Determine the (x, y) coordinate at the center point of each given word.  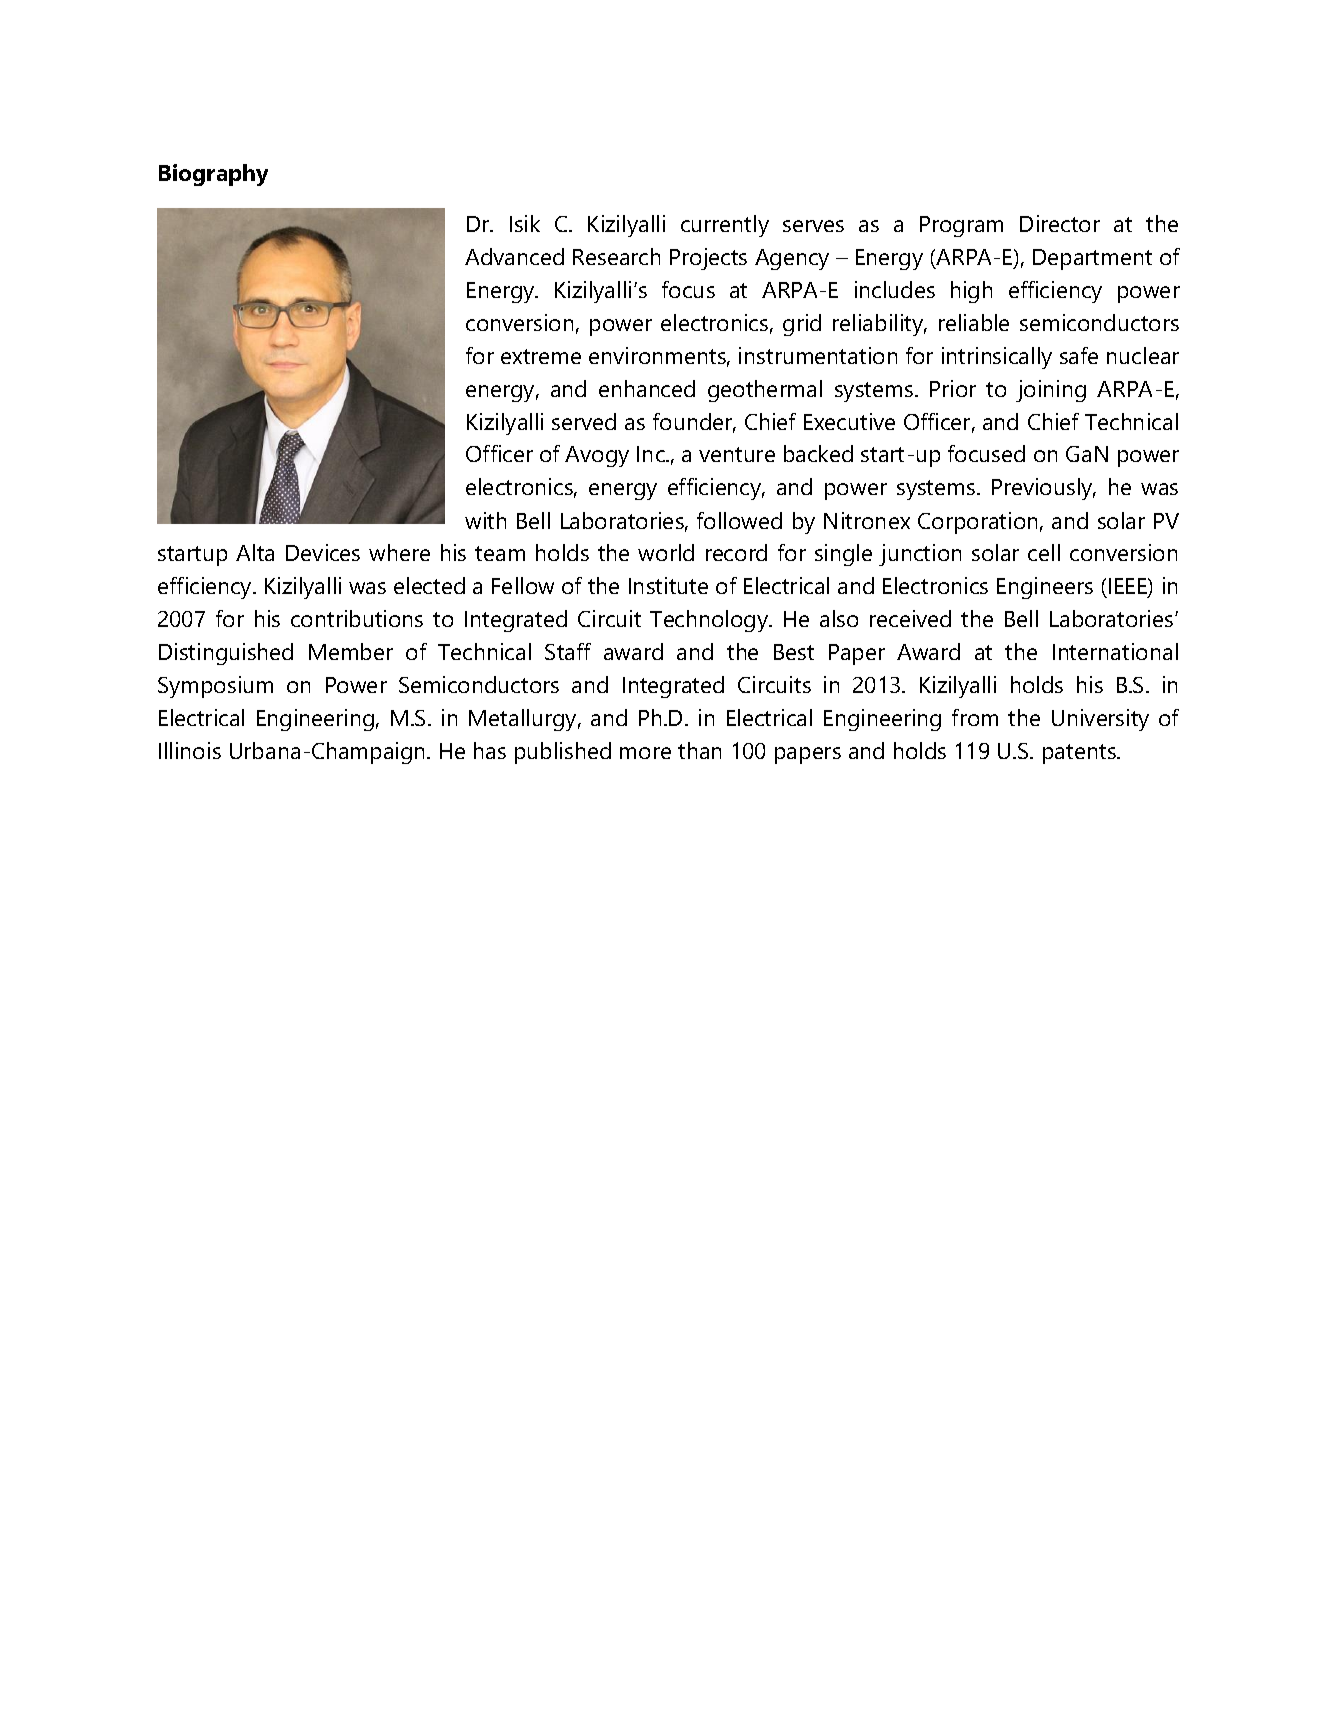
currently (725, 226)
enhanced (647, 388)
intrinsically (997, 358)
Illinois (190, 750)
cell (1044, 552)
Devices (323, 552)
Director (1060, 223)
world (666, 552)
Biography (213, 175)
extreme (541, 356)
